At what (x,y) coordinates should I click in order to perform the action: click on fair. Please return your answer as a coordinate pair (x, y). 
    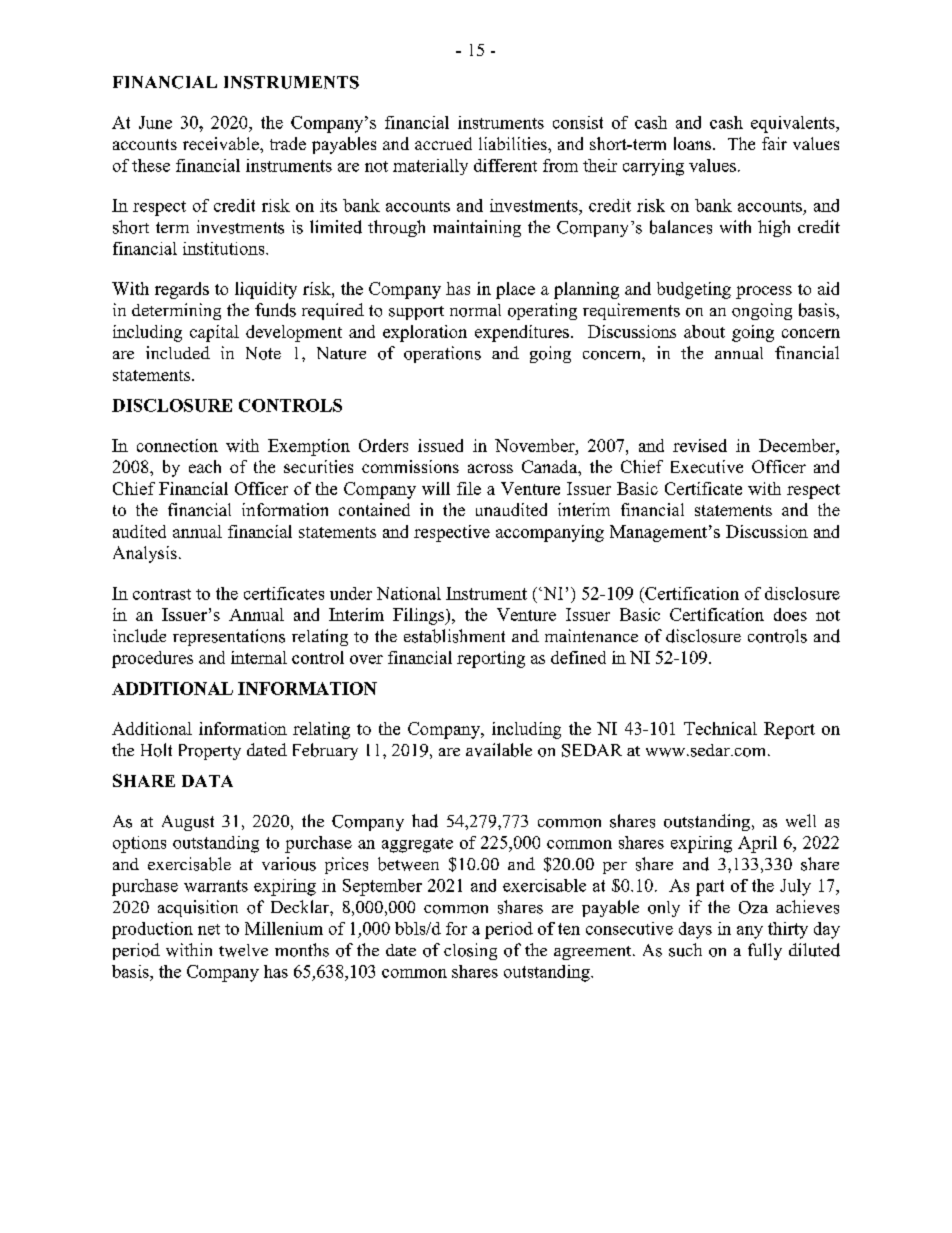
    Looking at the image, I should click on (774, 143).
